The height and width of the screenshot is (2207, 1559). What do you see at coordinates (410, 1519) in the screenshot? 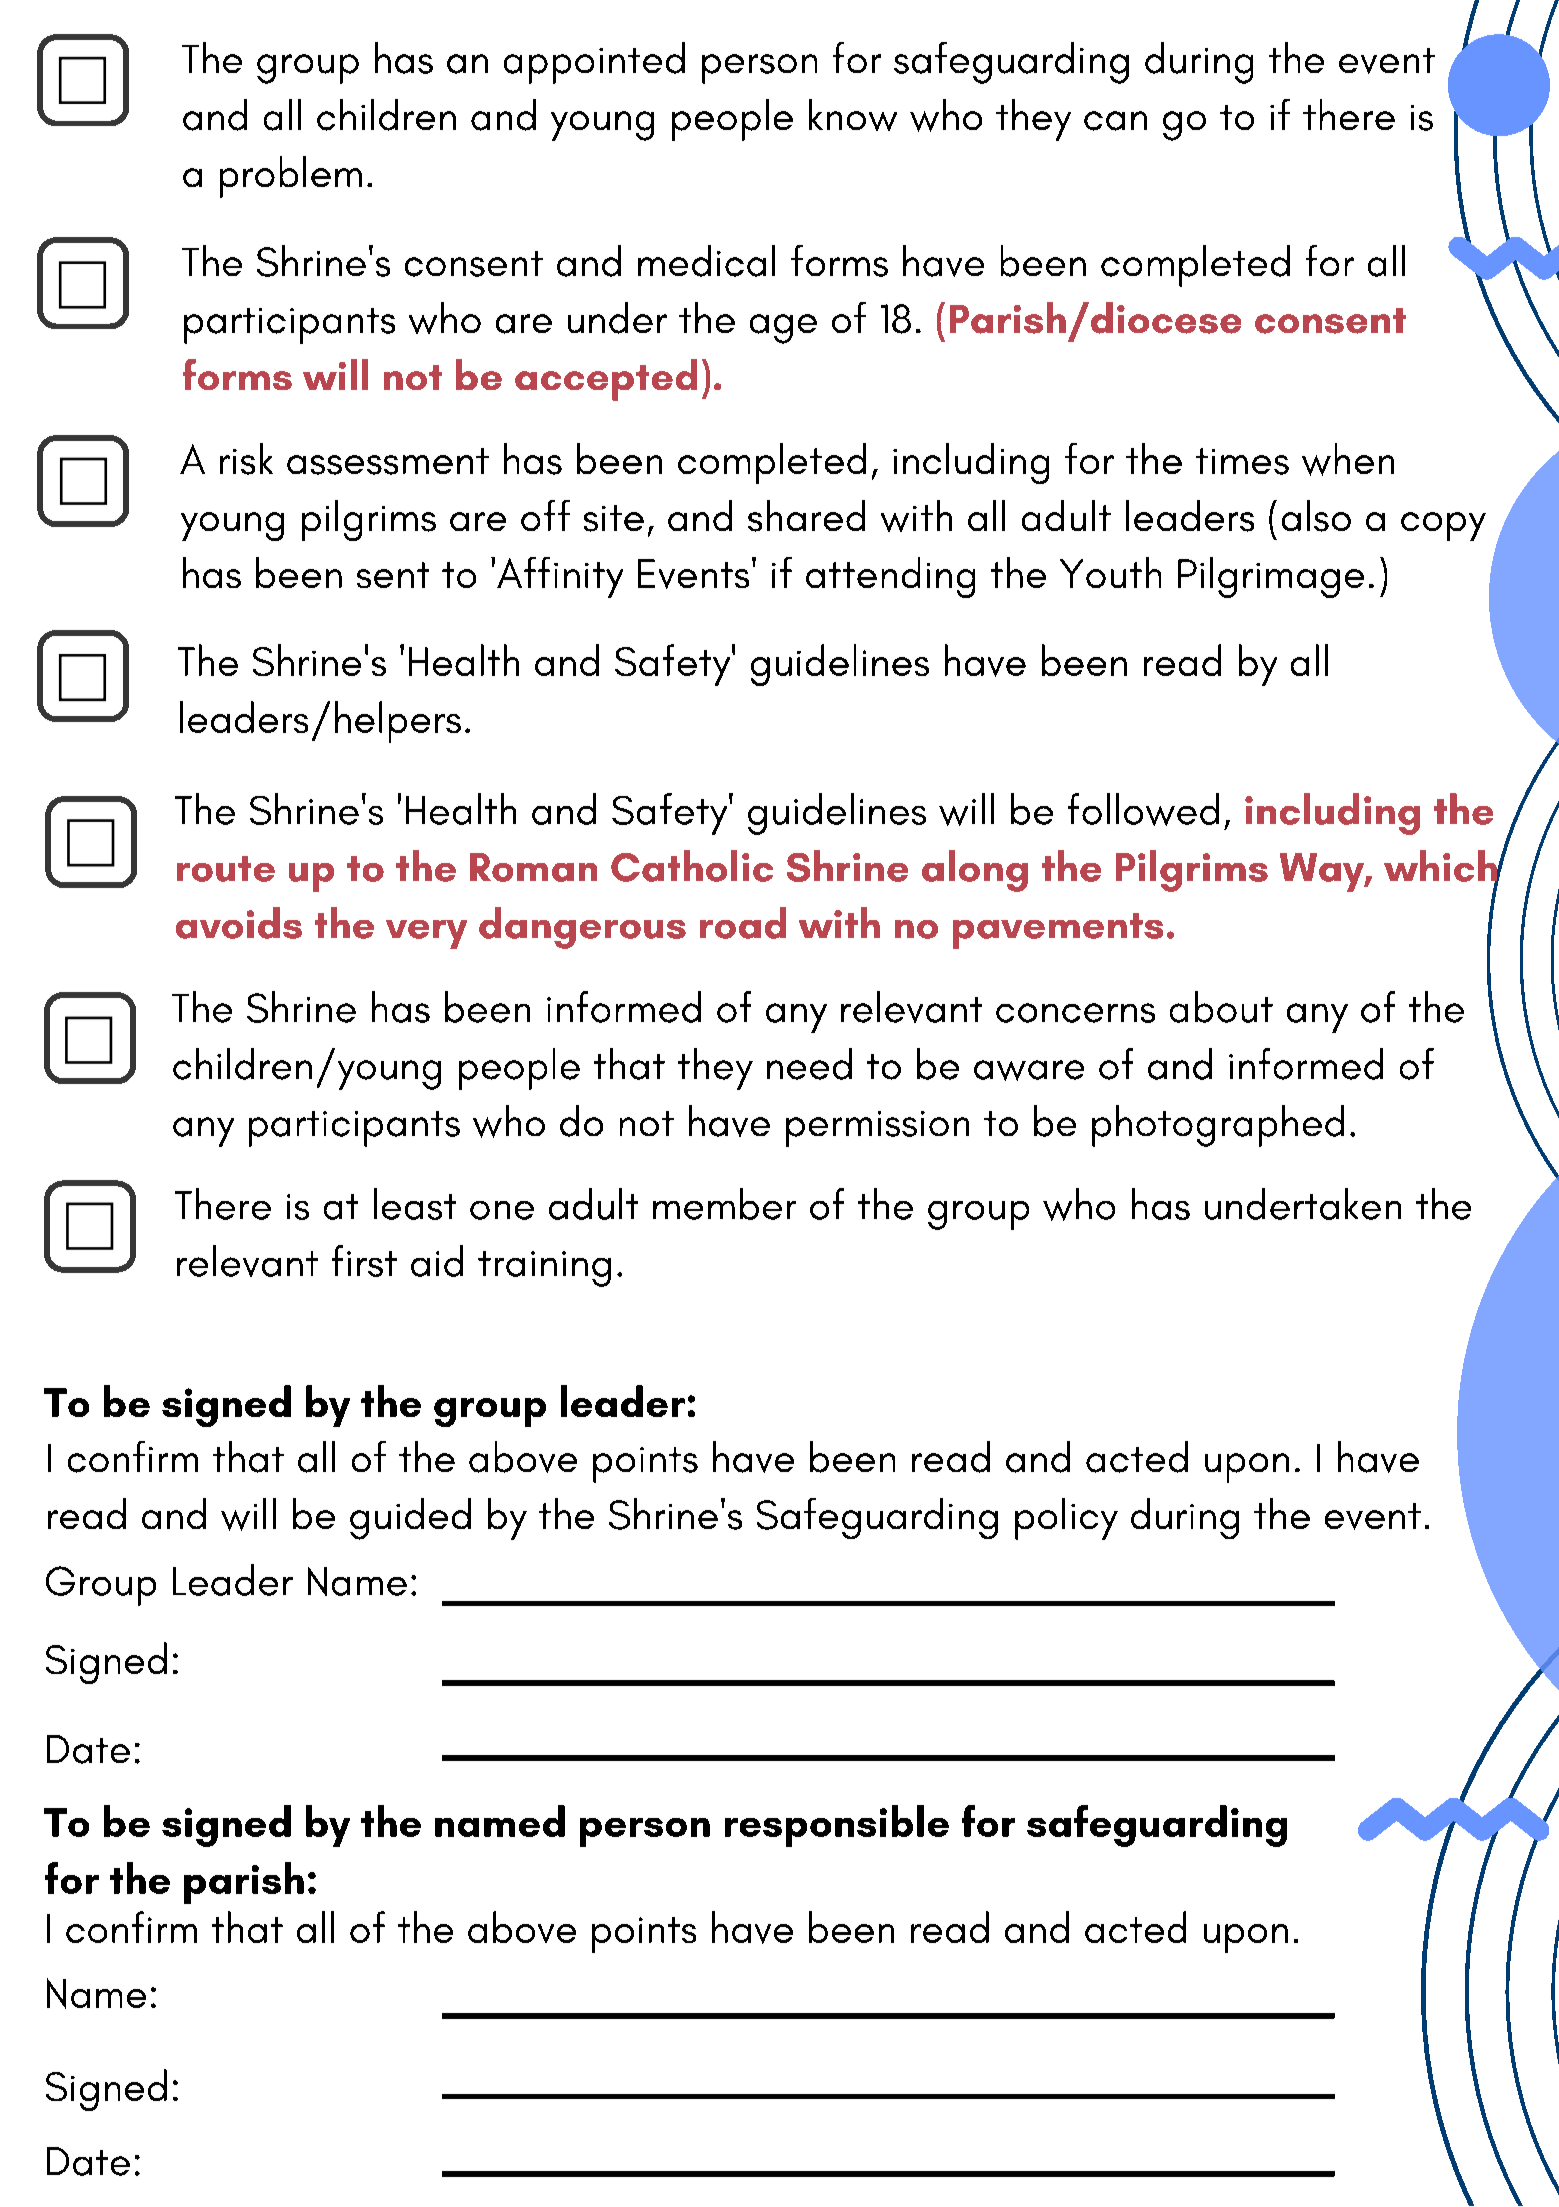
I see `guided` at bounding box center [410, 1519].
